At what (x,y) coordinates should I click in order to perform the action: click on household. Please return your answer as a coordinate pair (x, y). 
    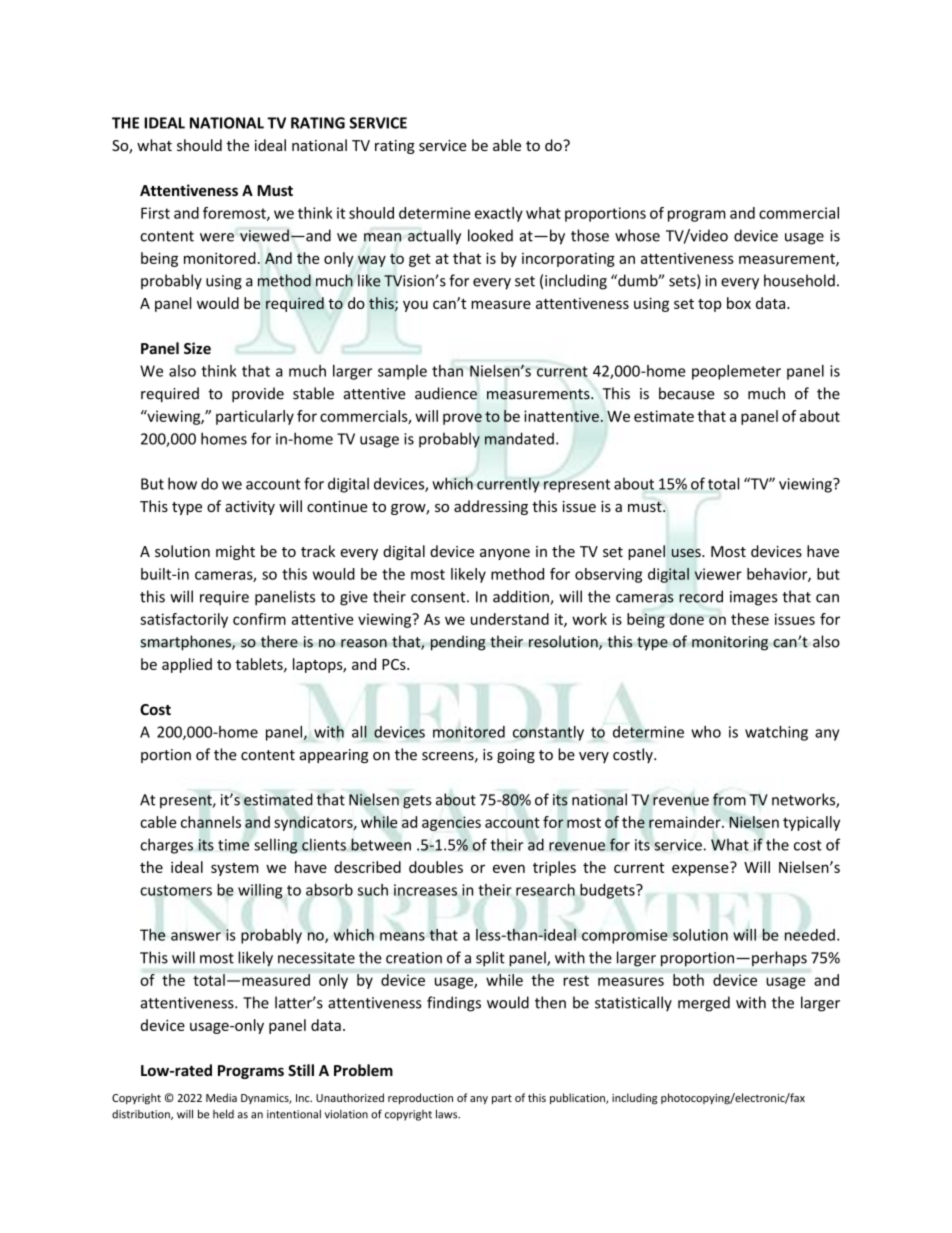
    Looking at the image, I should click on (799, 280).
